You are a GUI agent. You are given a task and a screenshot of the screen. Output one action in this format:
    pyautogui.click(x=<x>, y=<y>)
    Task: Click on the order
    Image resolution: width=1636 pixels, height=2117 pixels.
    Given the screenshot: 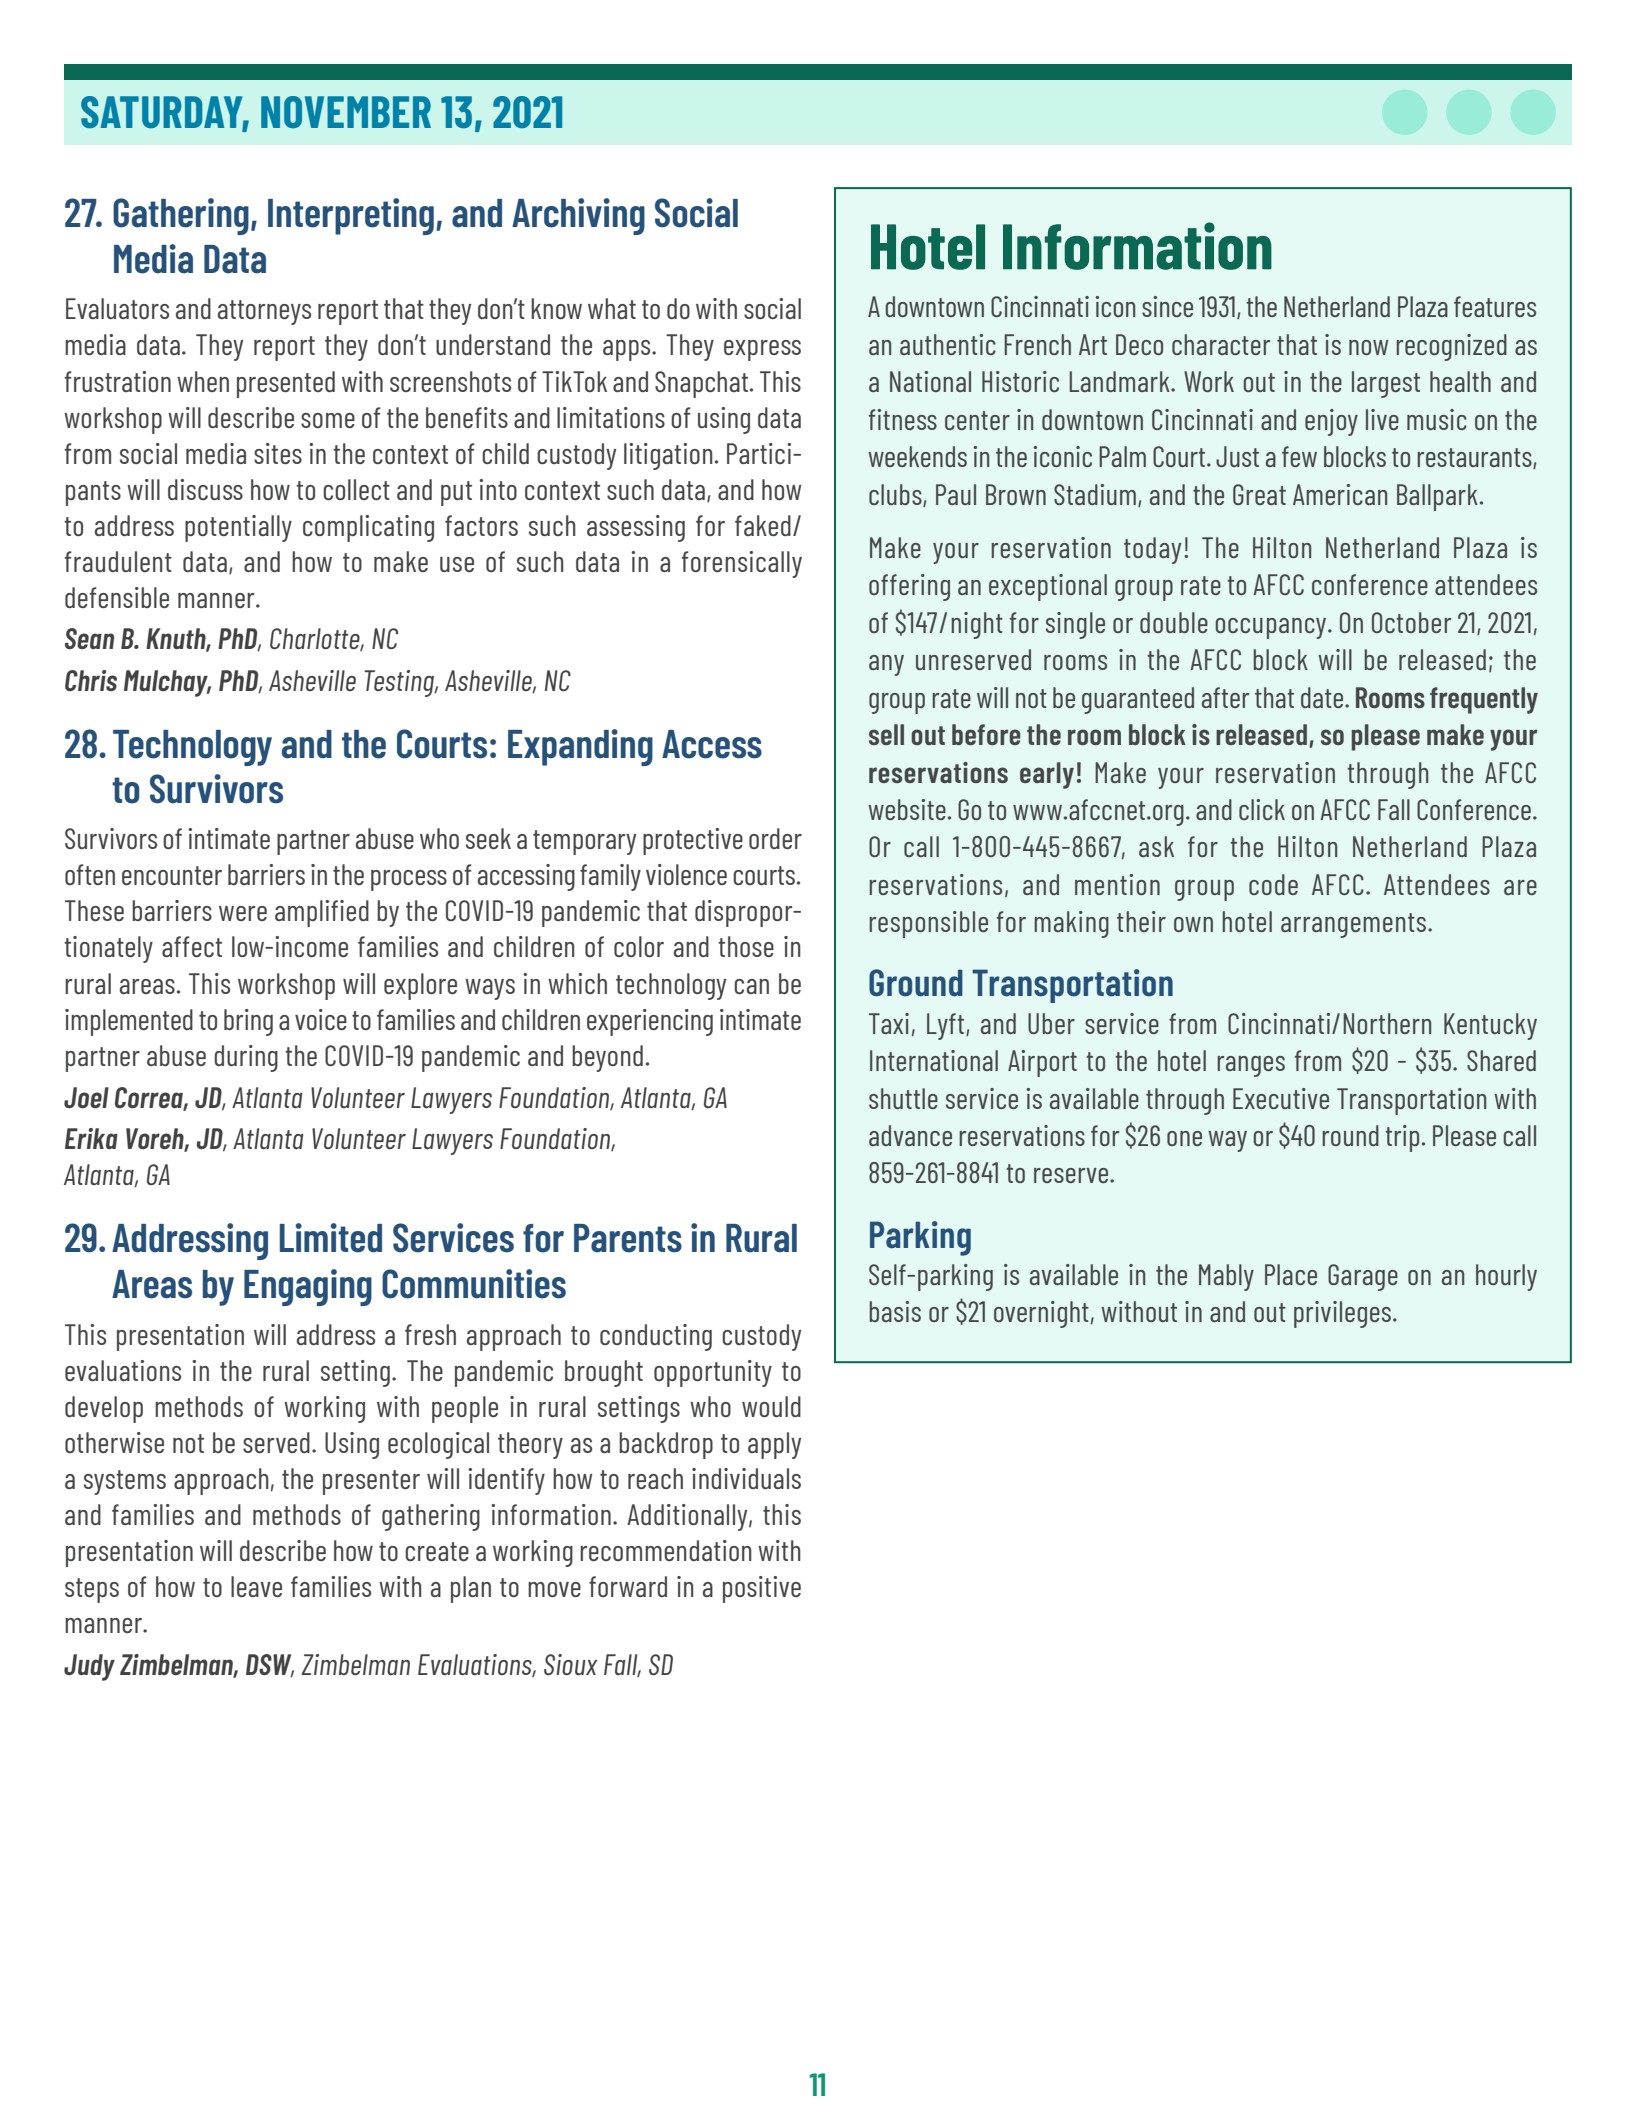 What is the action you would take?
    pyautogui.click(x=775, y=838)
